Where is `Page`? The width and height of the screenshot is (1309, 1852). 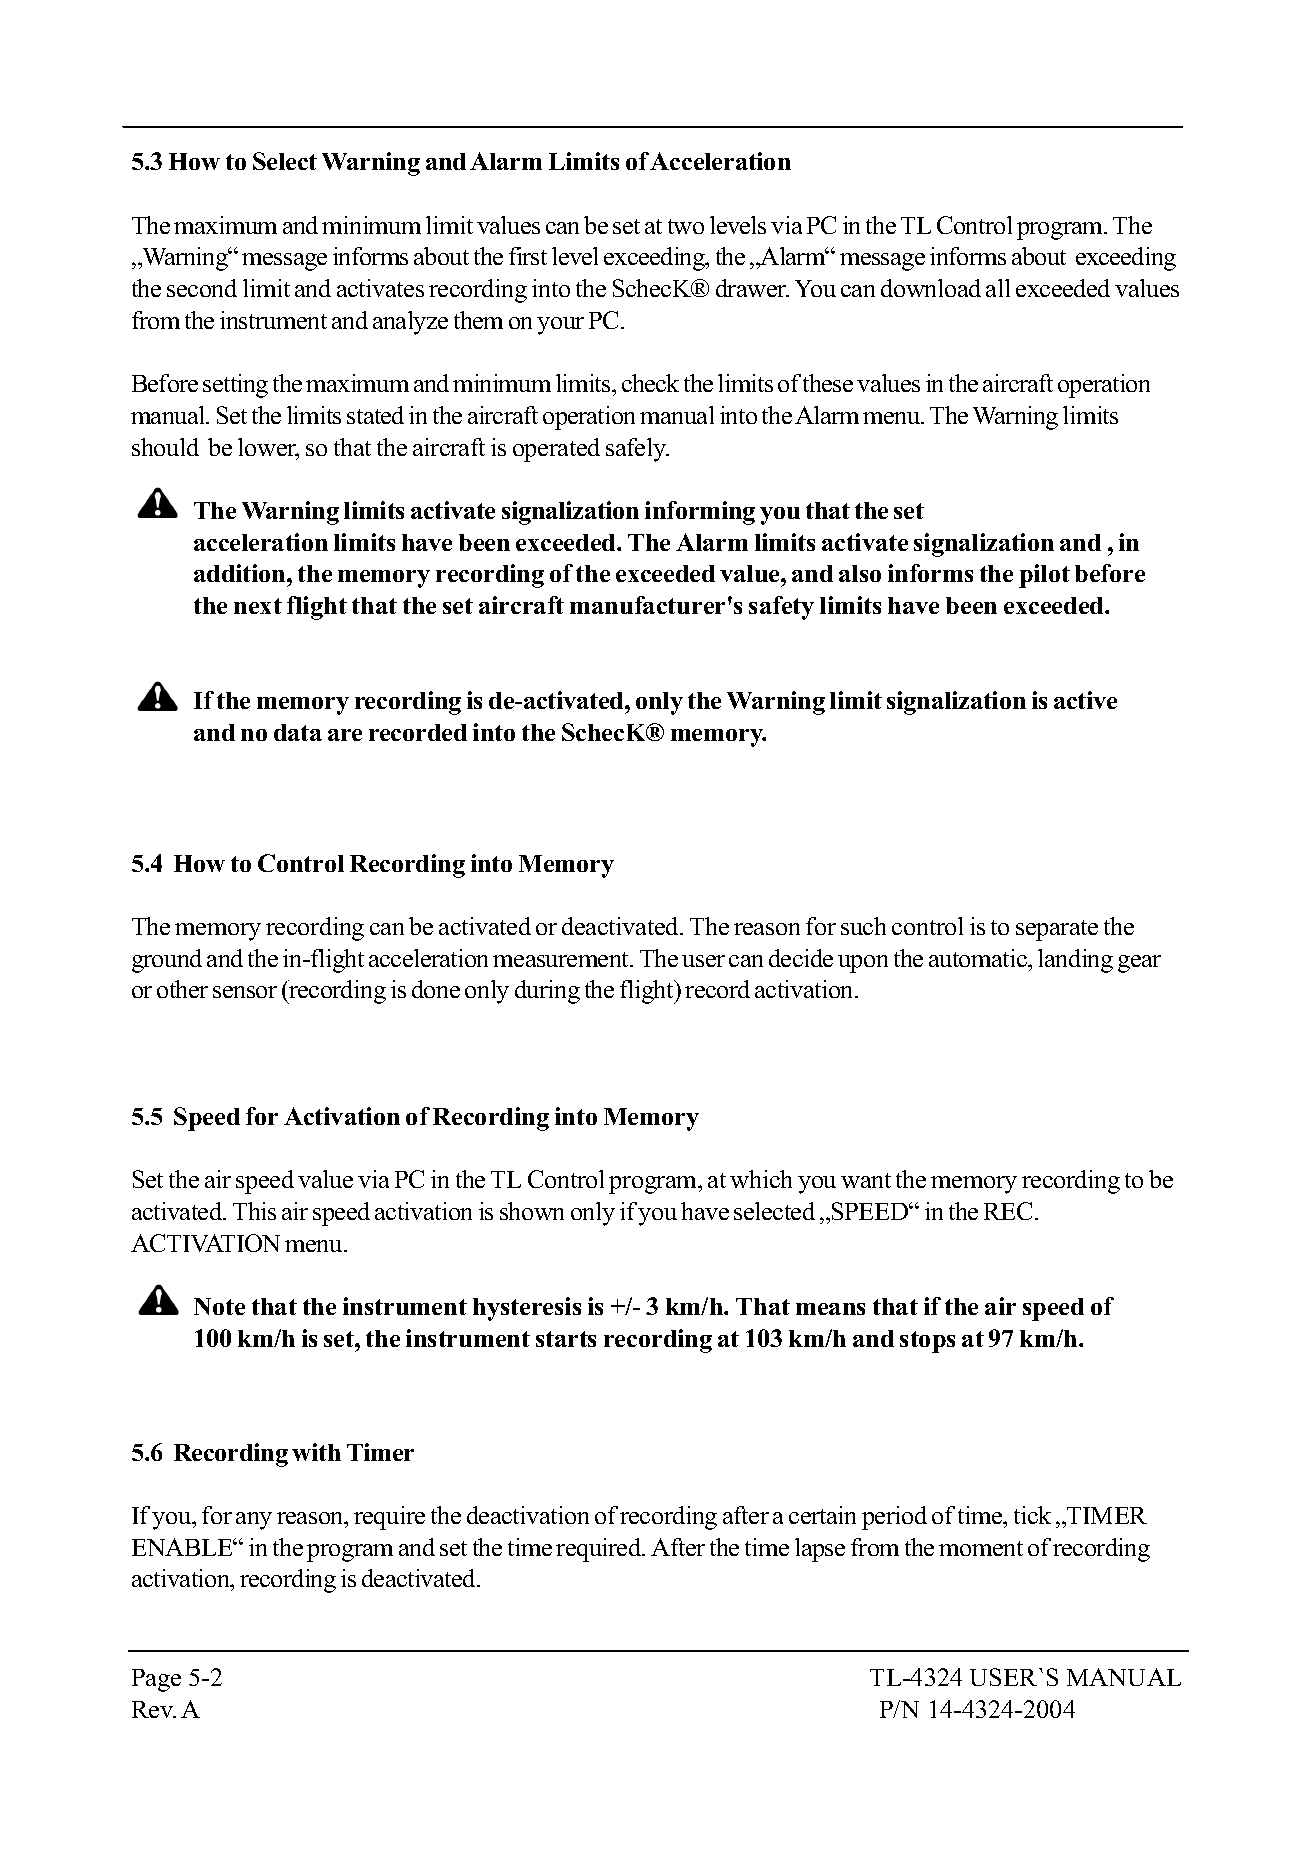 Page is located at coordinates (156, 1680).
